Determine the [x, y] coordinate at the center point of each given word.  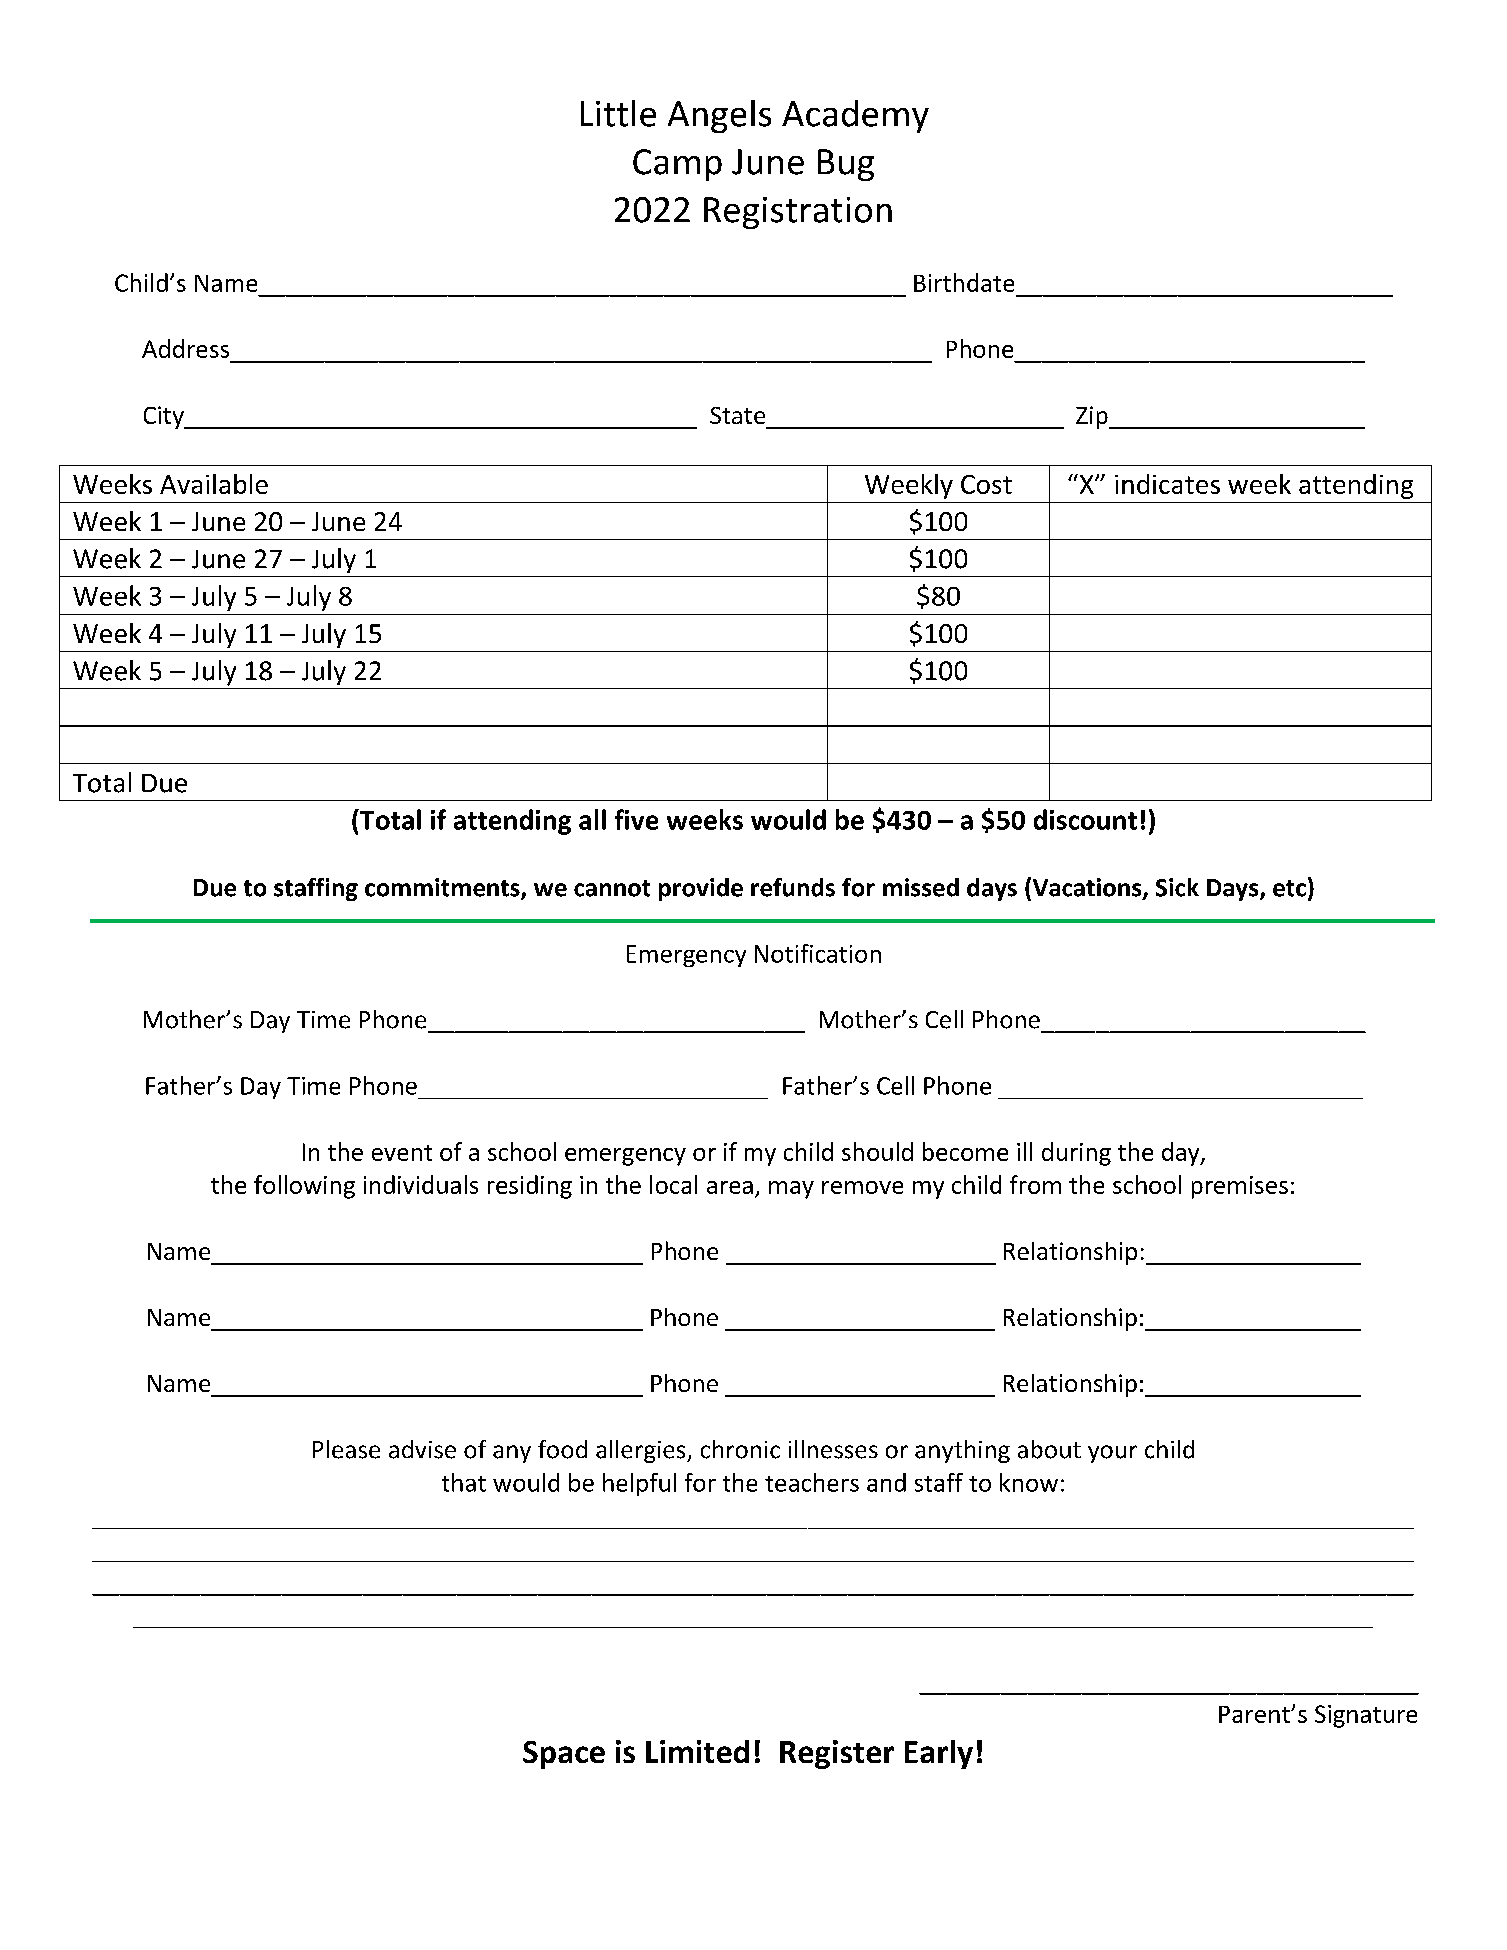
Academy [855, 116]
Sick [1177, 887]
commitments [443, 888]
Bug [846, 165]
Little [618, 113]
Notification [818, 953]
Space [564, 1755]
